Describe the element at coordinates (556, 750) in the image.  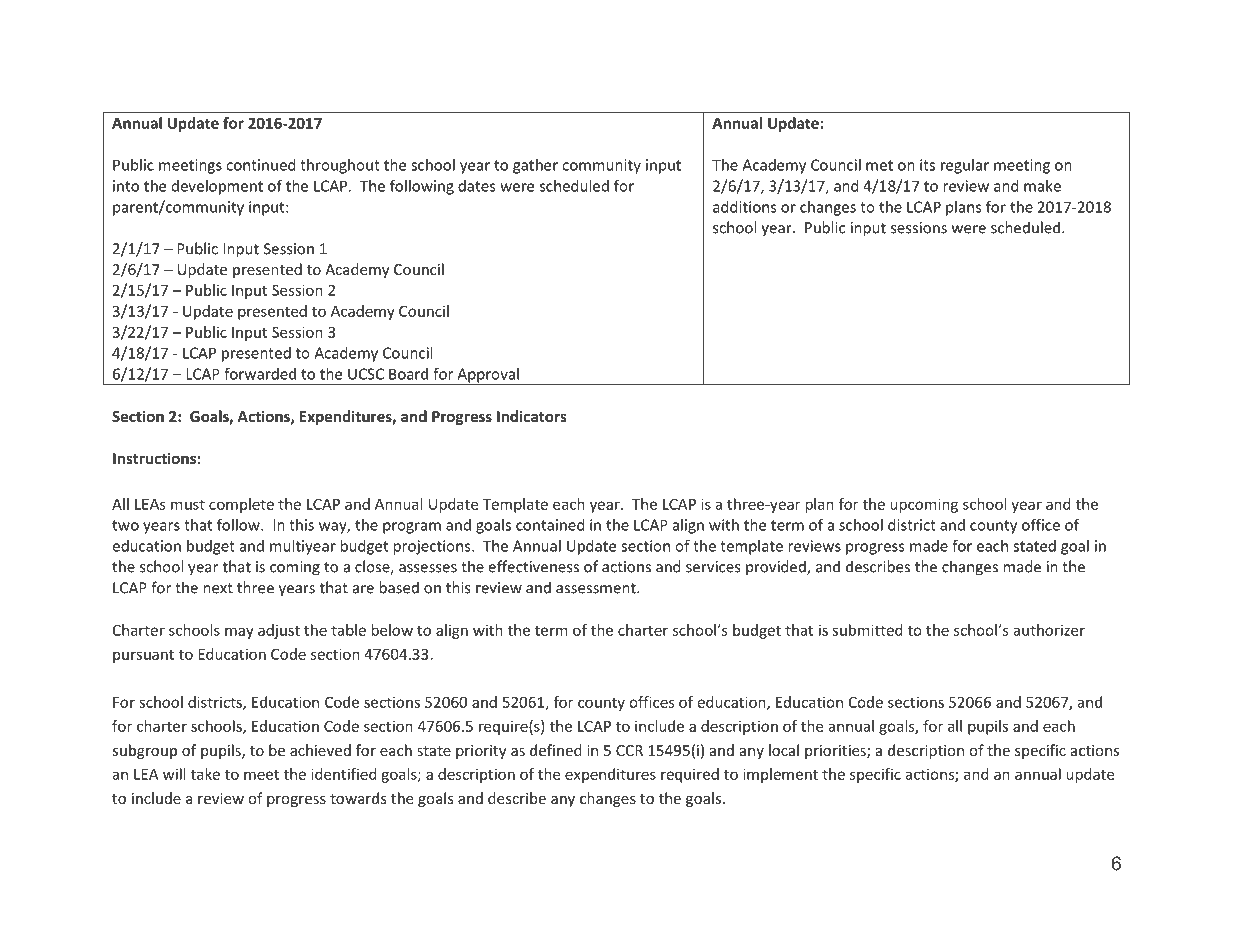
I see `defined` at that location.
